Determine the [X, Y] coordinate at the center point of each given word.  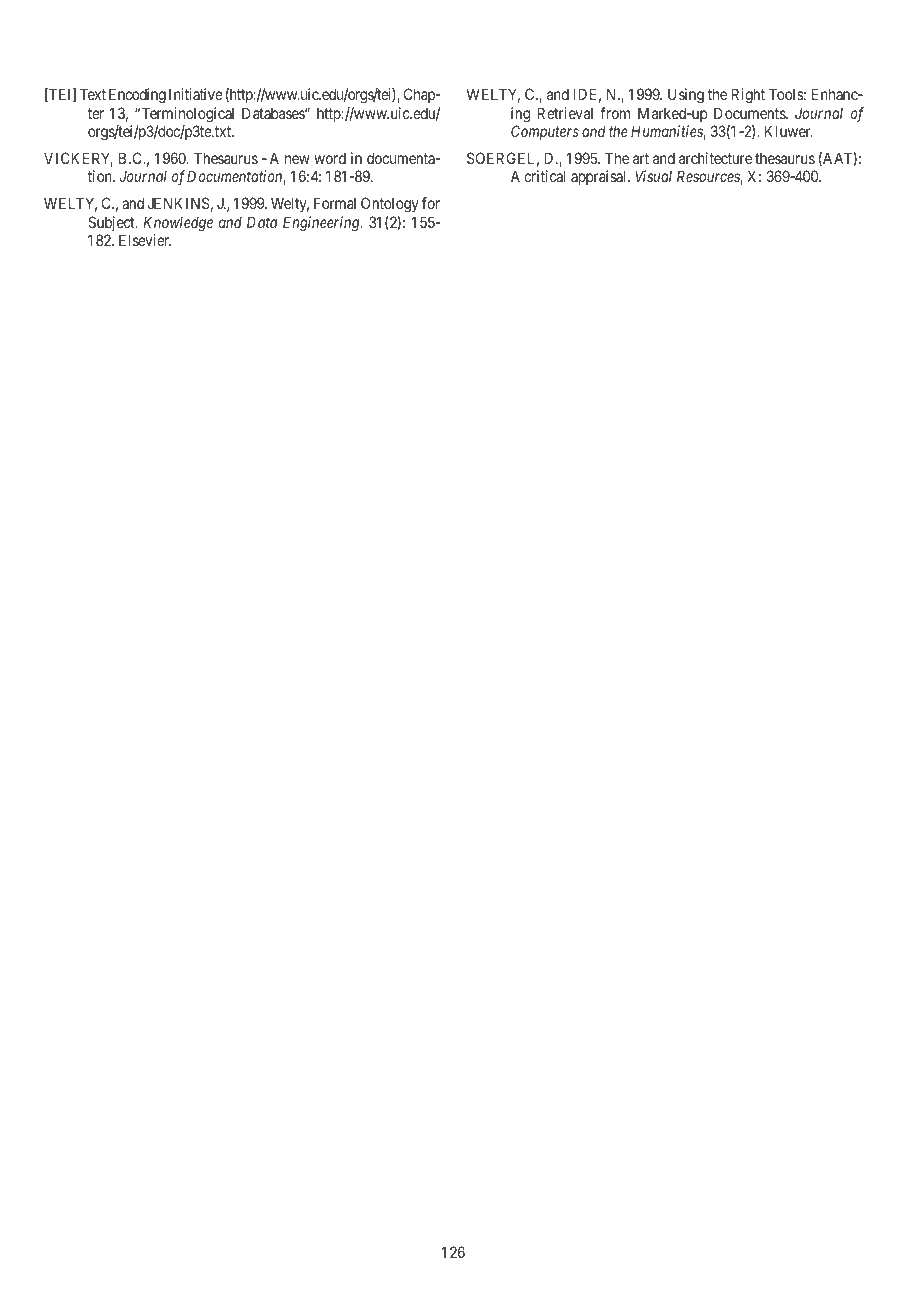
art [641, 158]
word [330, 158]
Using [686, 96]
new [297, 159]
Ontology [390, 205]
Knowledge [178, 224]
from [615, 113]
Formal [335, 203]
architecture [715, 158]
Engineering [322, 224]
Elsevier [145, 240]
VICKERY [78, 159]
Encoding [137, 96]
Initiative [196, 94]
